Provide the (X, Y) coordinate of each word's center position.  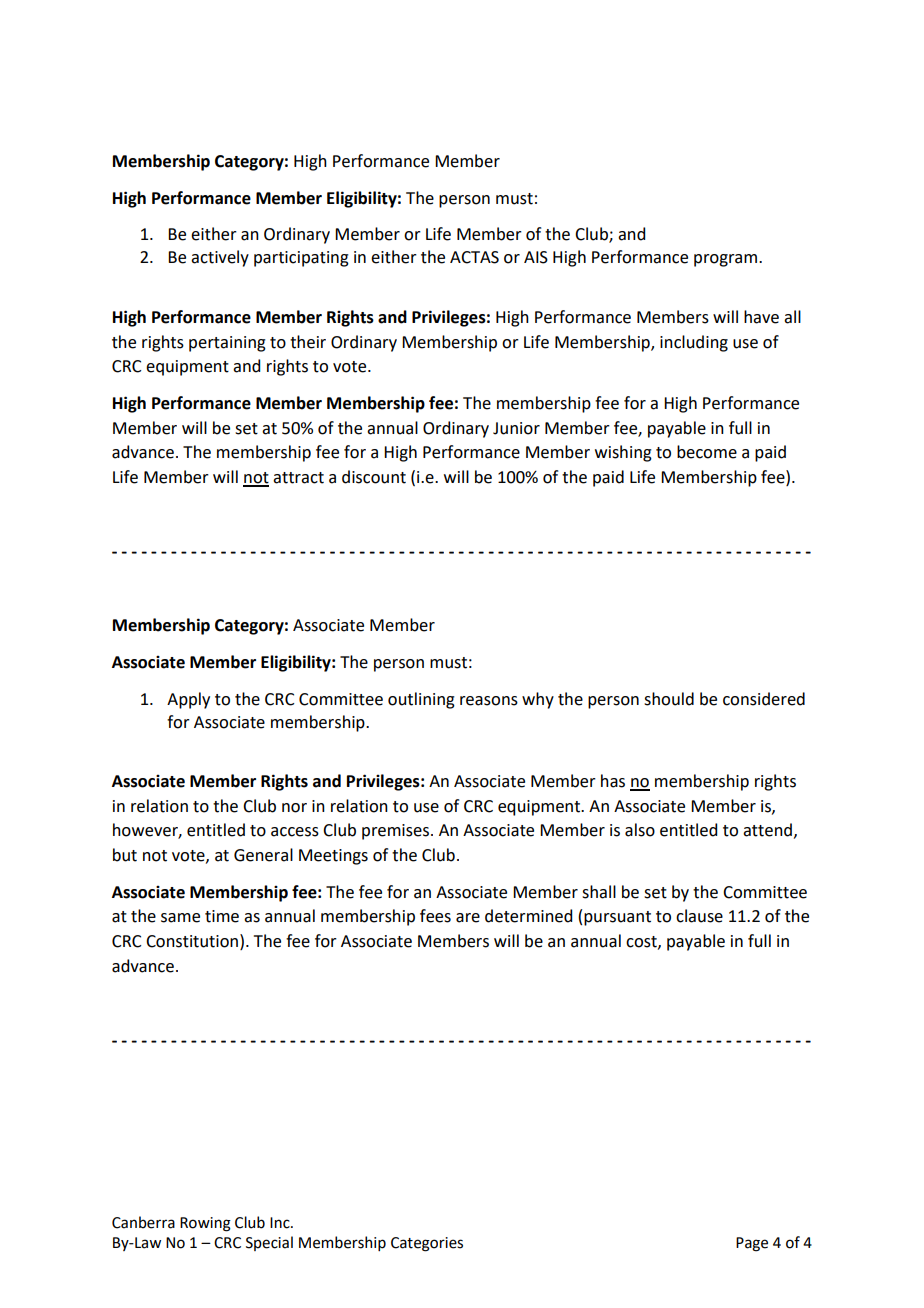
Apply (188, 700)
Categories (427, 1244)
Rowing (205, 1224)
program (727, 260)
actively (220, 258)
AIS (536, 257)
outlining (421, 700)
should (669, 699)
